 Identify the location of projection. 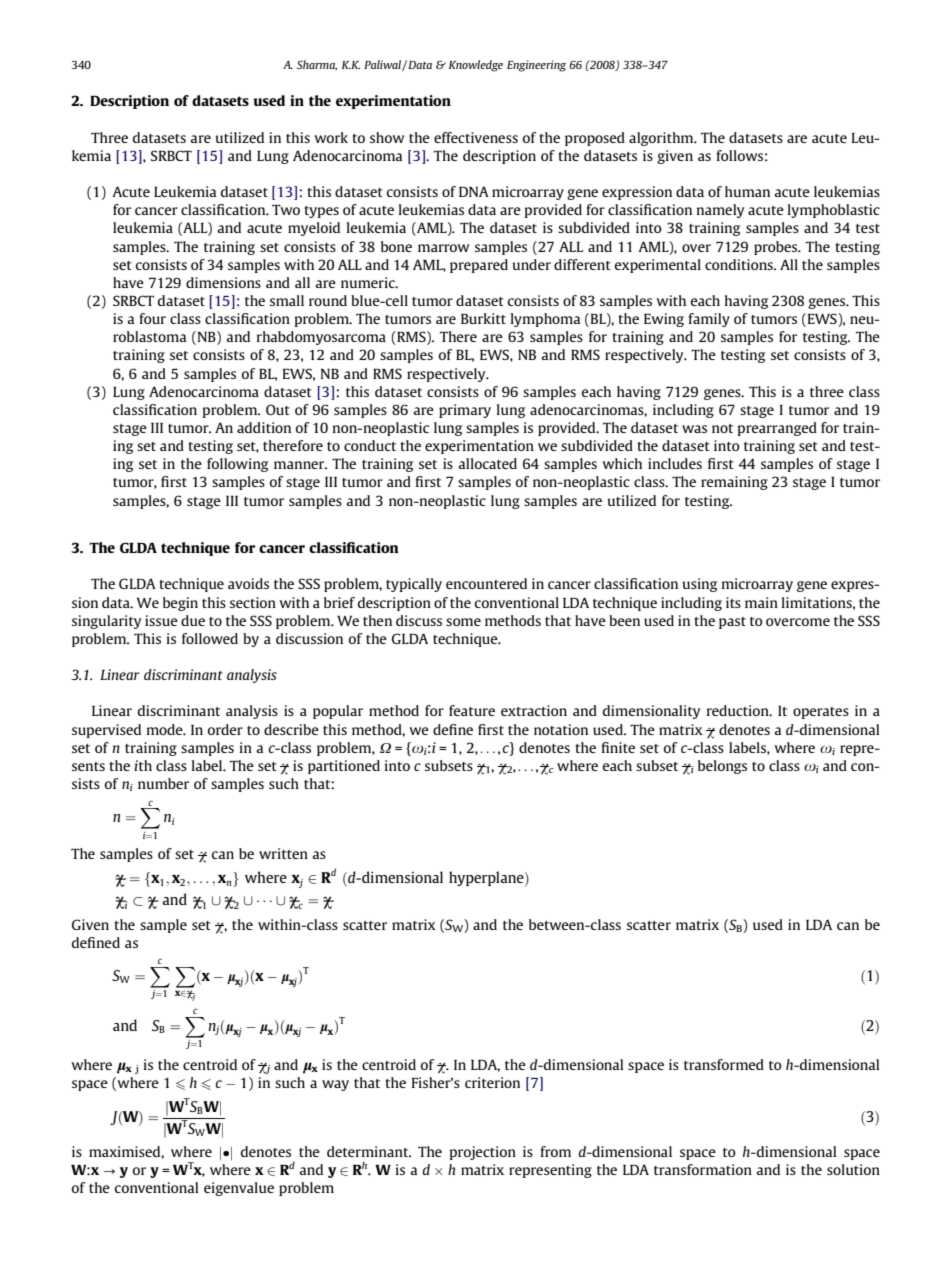
(483, 1153).
